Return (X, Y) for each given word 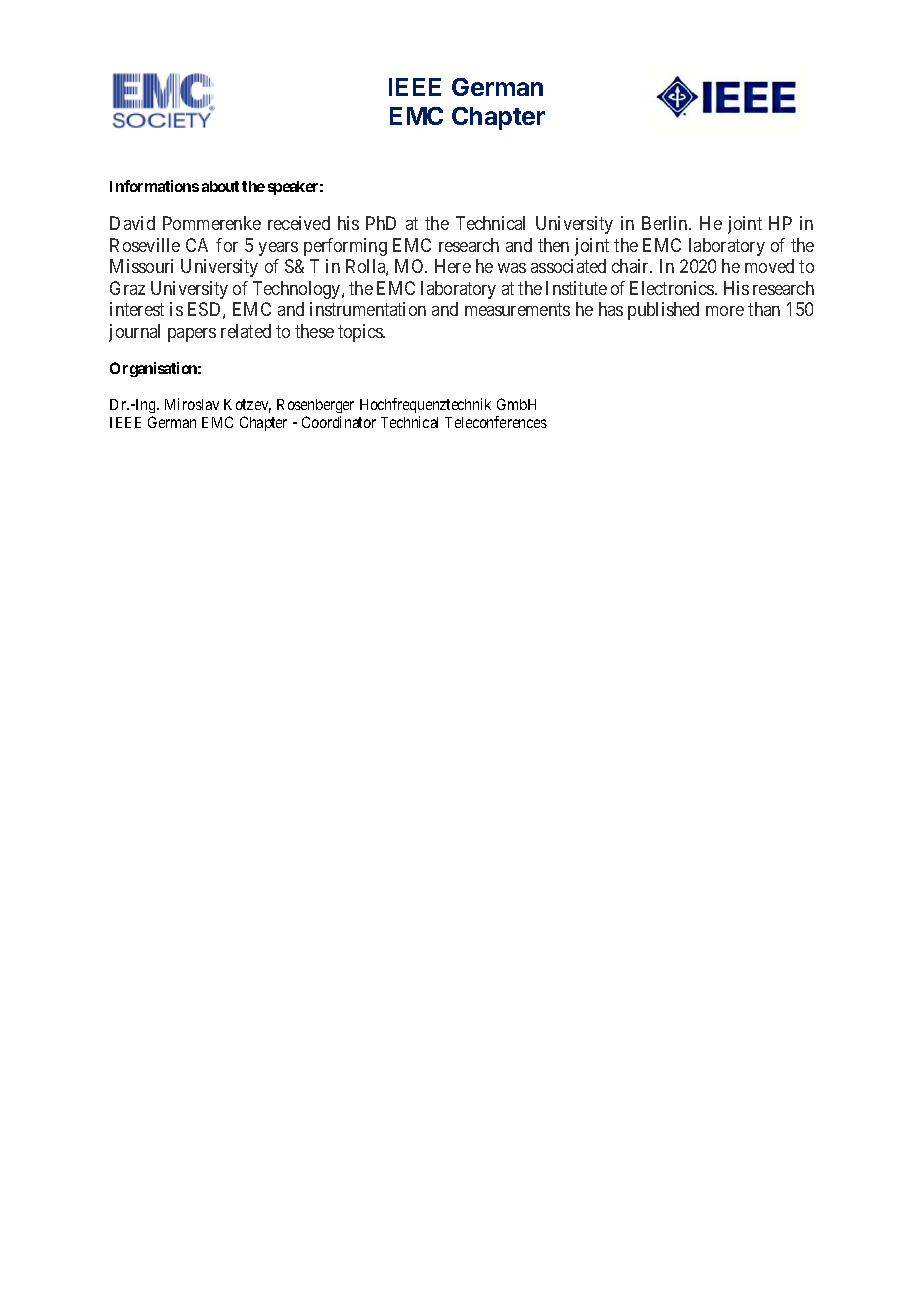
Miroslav (192, 404)
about (220, 186)
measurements (517, 309)
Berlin (666, 223)
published (663, 311)
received (299, 223)
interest (137, 309)
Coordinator (339, 422)
